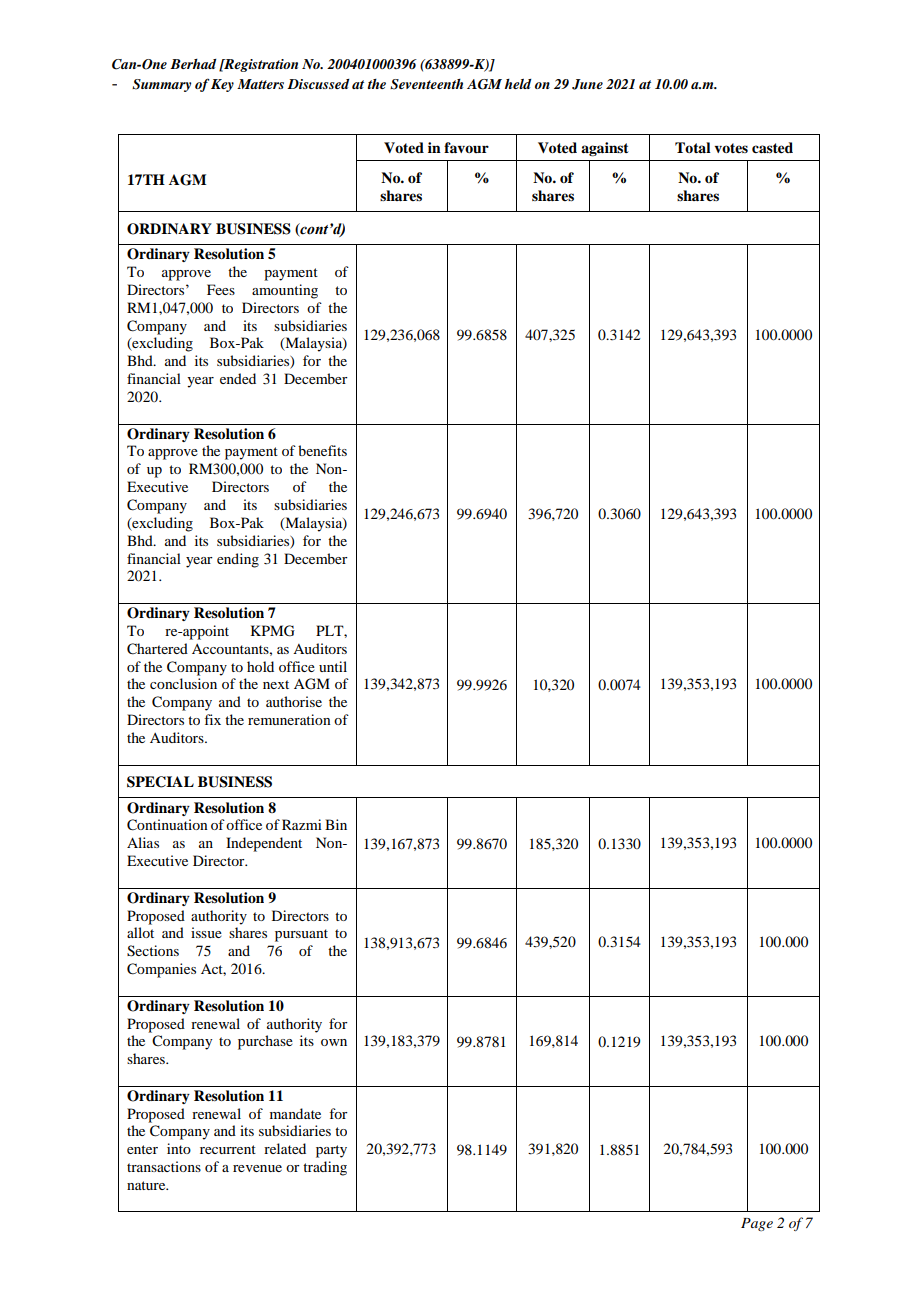  What do you see at coordinates (333, 666) in the image?
I see `until` at bounding box center [333, 666].
